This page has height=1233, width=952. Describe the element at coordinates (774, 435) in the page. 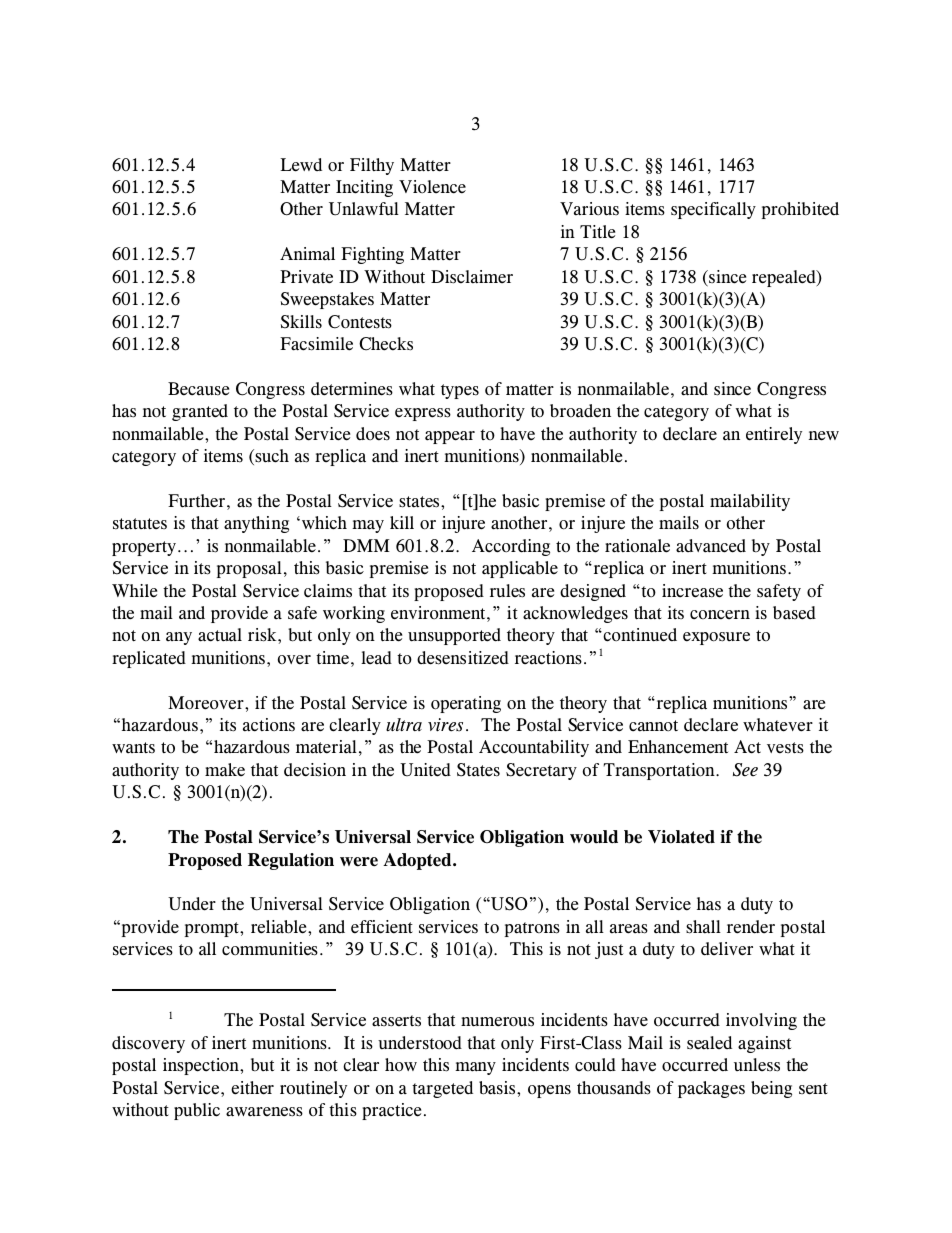

I see `entirely` at that location.
